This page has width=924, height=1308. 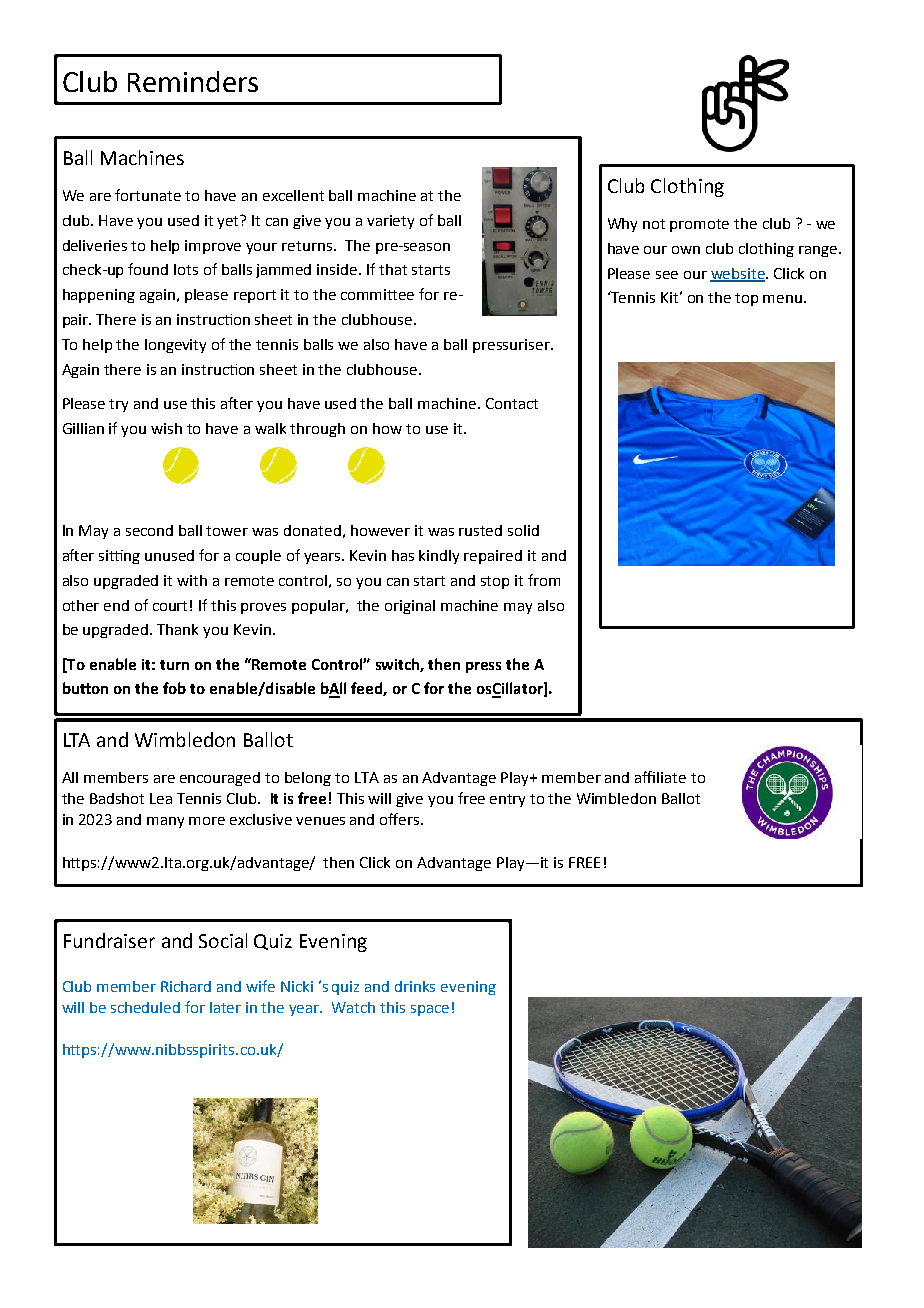 I want to click on second, so click(x=149, y=530).
